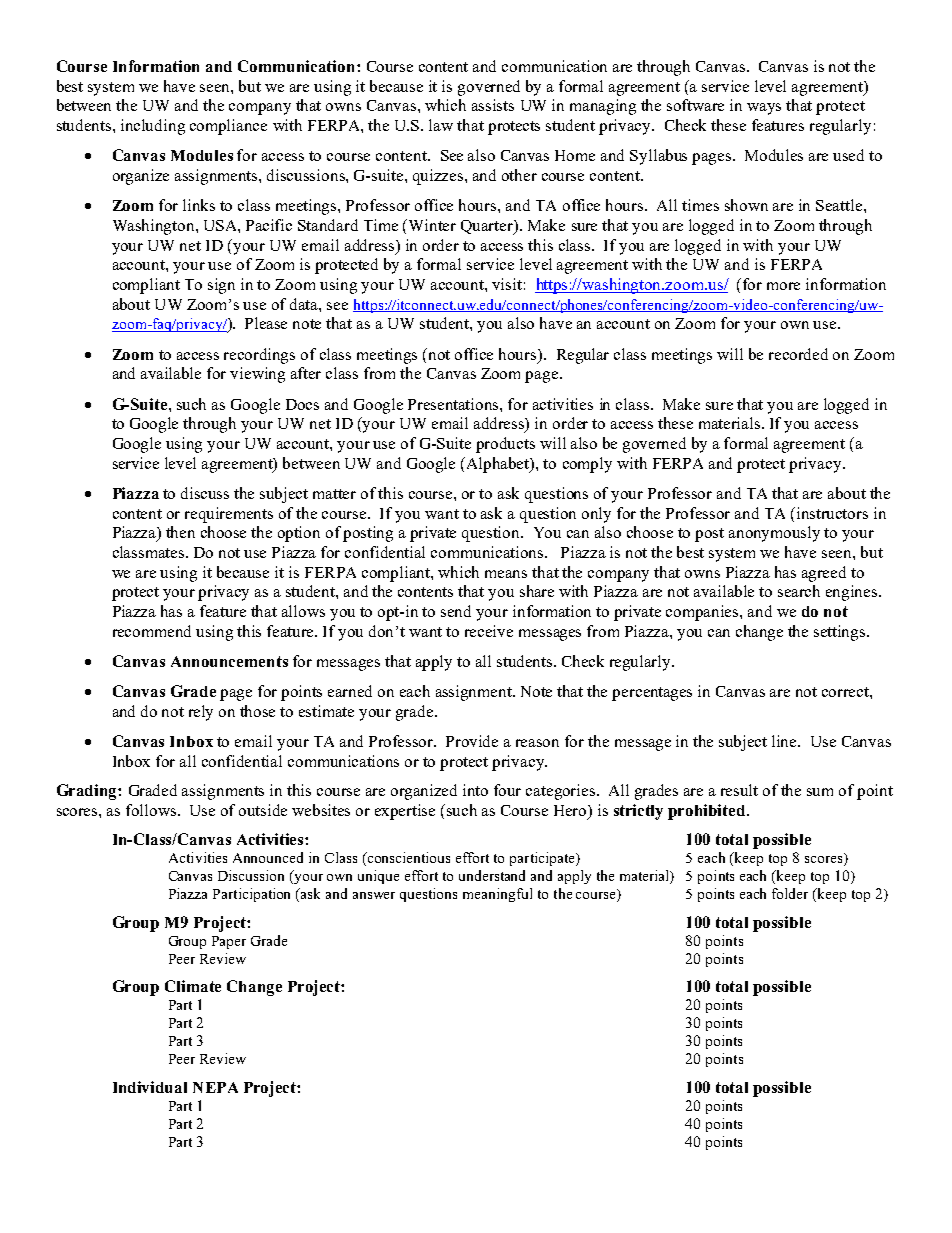 The height and width of the screenshot is (1233, 952). I want to click on Announcements, so click(229, 661).
